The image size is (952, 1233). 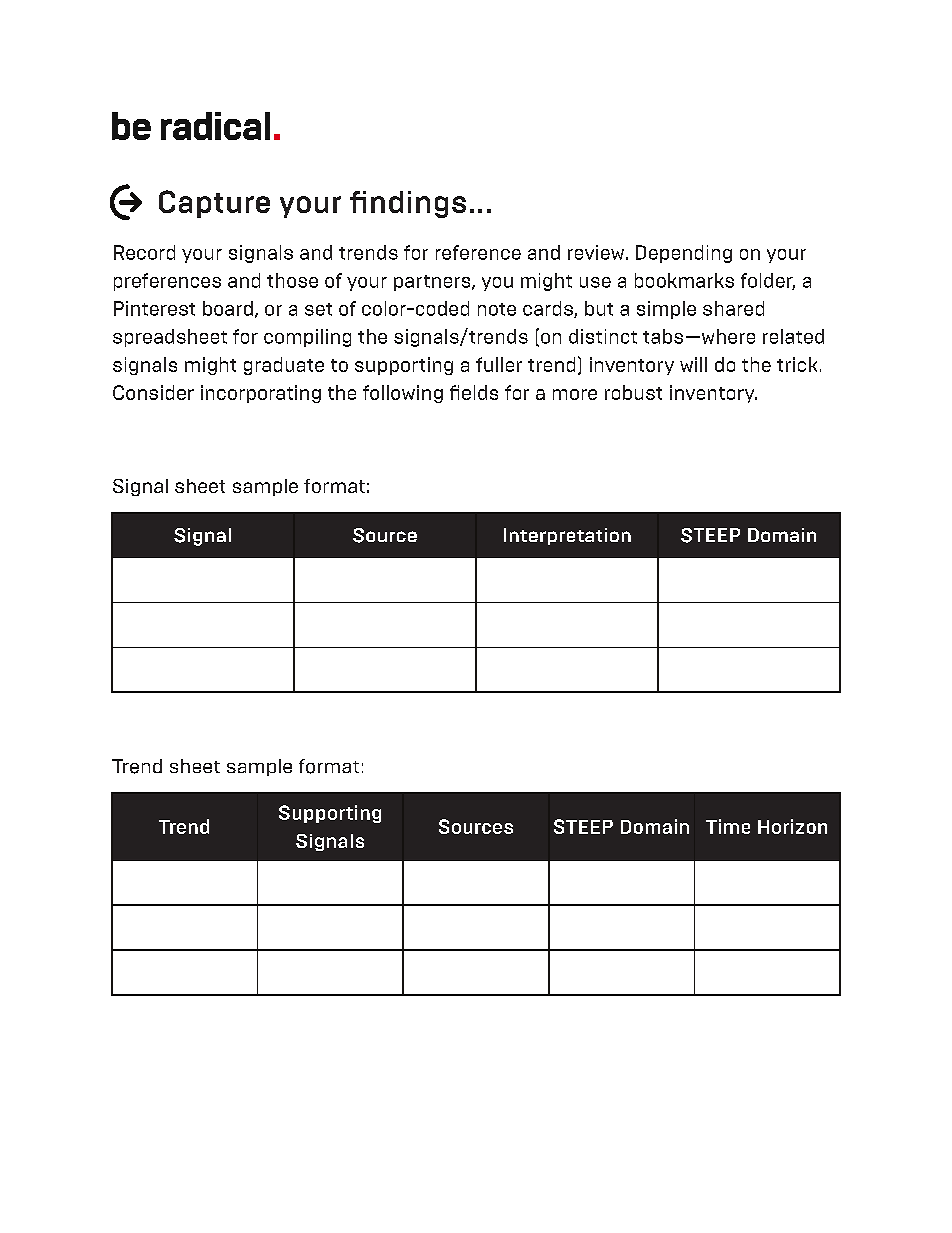 What do you see at coordinates (261, 394) in the screenshot?
I see `incorporating` at bounding box center [261, 394].
